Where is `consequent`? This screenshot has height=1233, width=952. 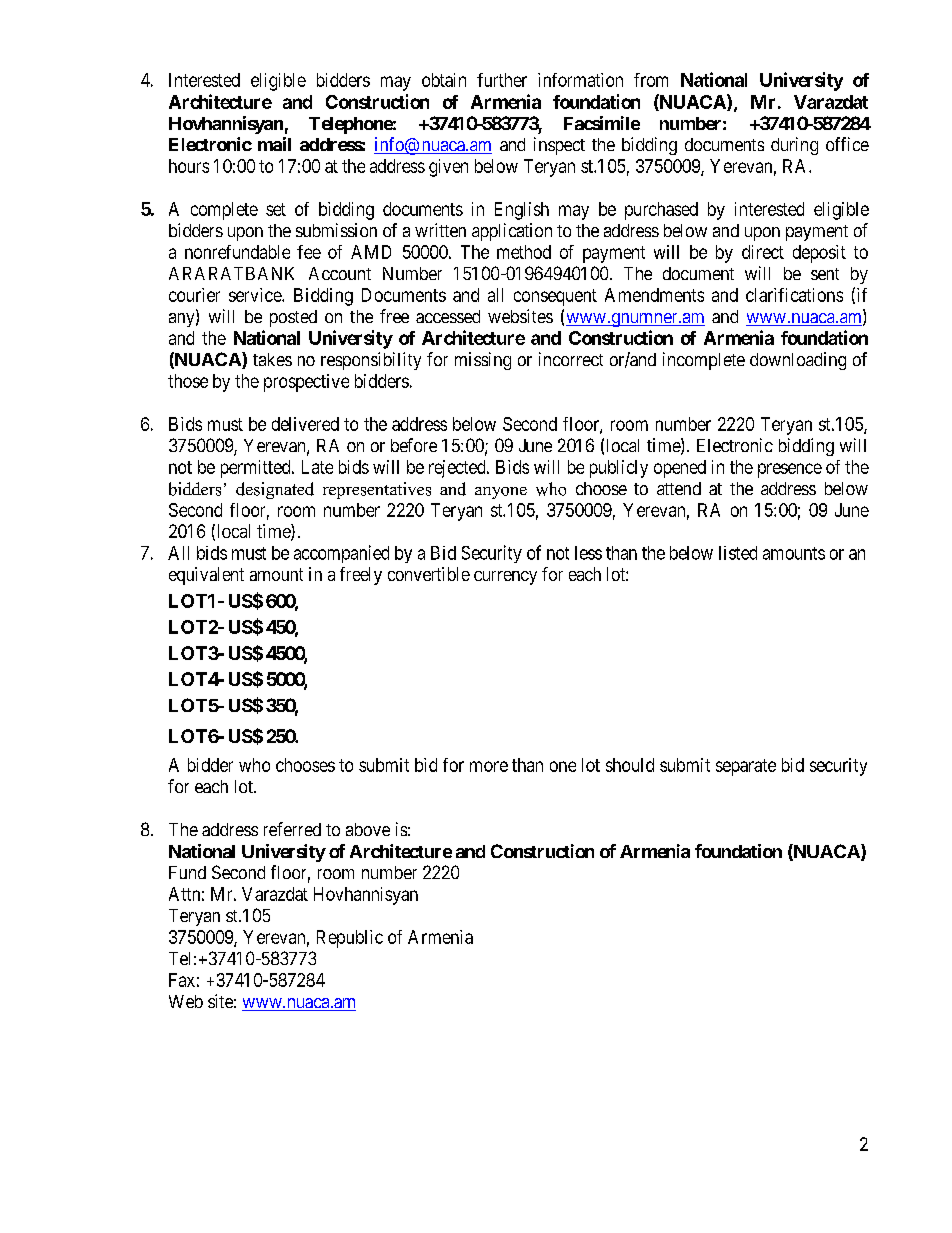 consequent is located at coordinates (555, 297).
